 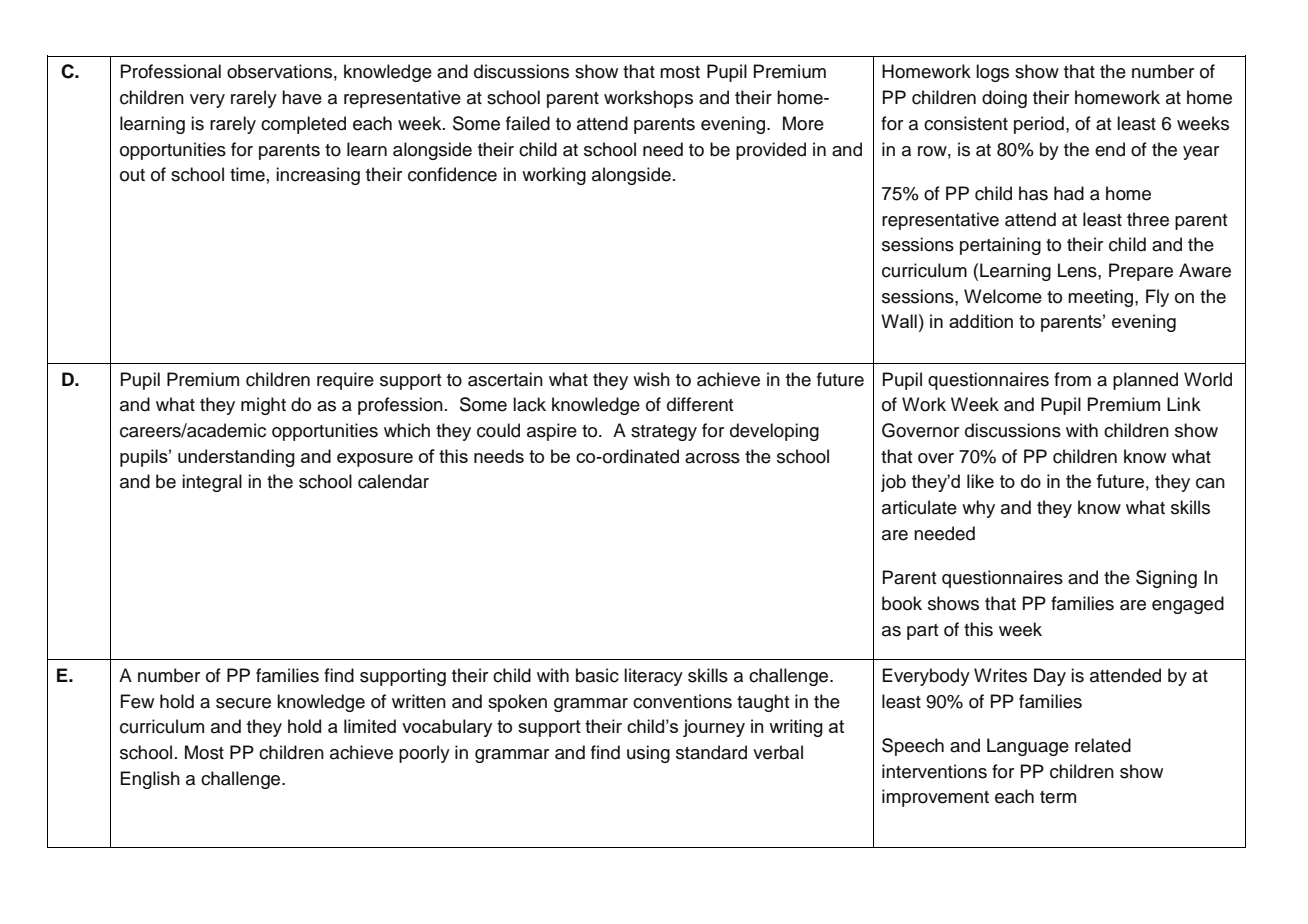 What do you see at coordinates (803, 123) in the page?
I see `More` at bounding box center [803, 123].
